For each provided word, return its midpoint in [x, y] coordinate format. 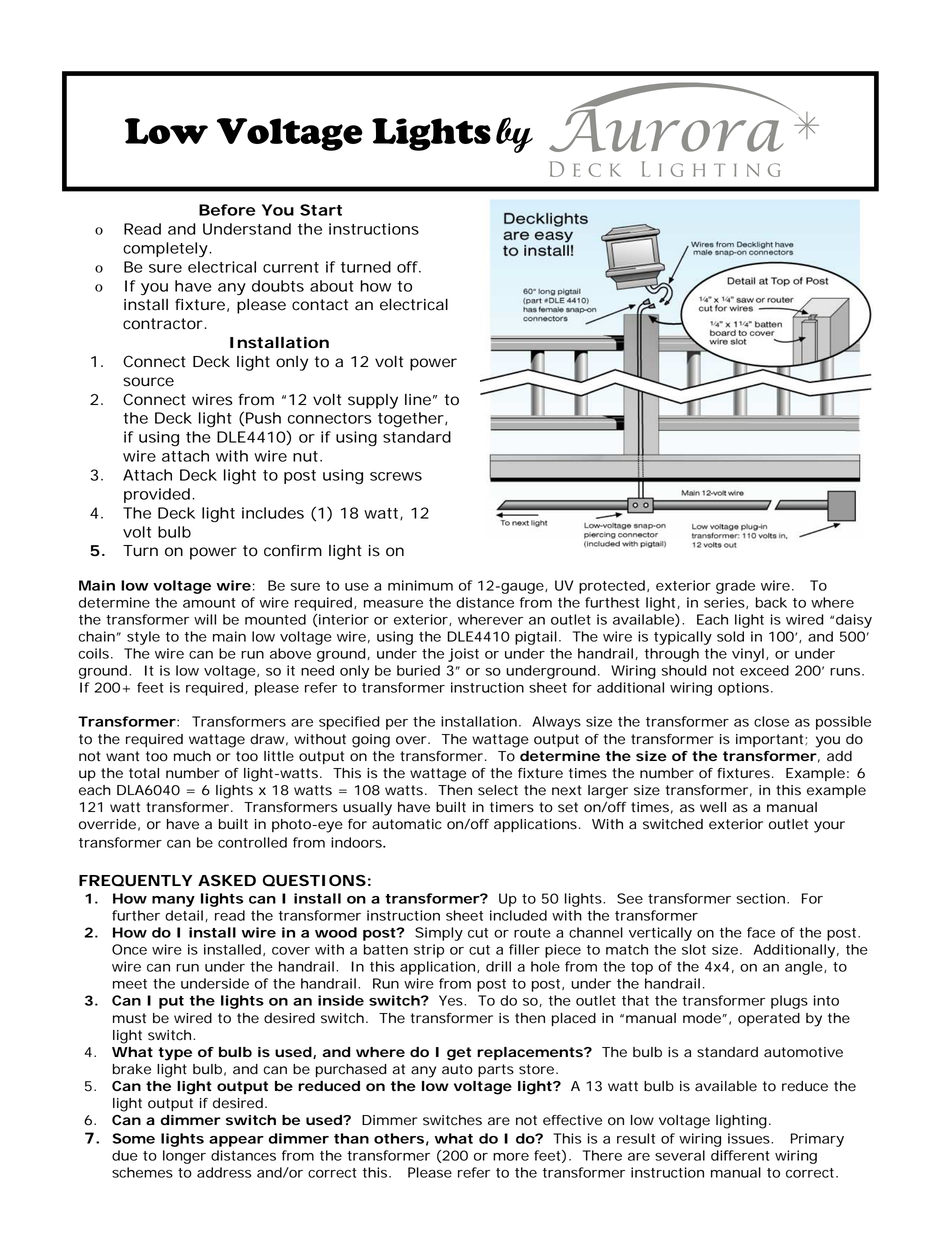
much [192, 756]
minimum [420, 585]
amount [209, 603]
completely [165, 249]
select [498, 790]
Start [321, 210]
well [713, 807]
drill [498, 966]
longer [184, 1157]
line [418, 400]
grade [735, 587]
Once [129, 949]
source [148, 382]
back [771, 602]
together [412, 420]
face [761, 932]
